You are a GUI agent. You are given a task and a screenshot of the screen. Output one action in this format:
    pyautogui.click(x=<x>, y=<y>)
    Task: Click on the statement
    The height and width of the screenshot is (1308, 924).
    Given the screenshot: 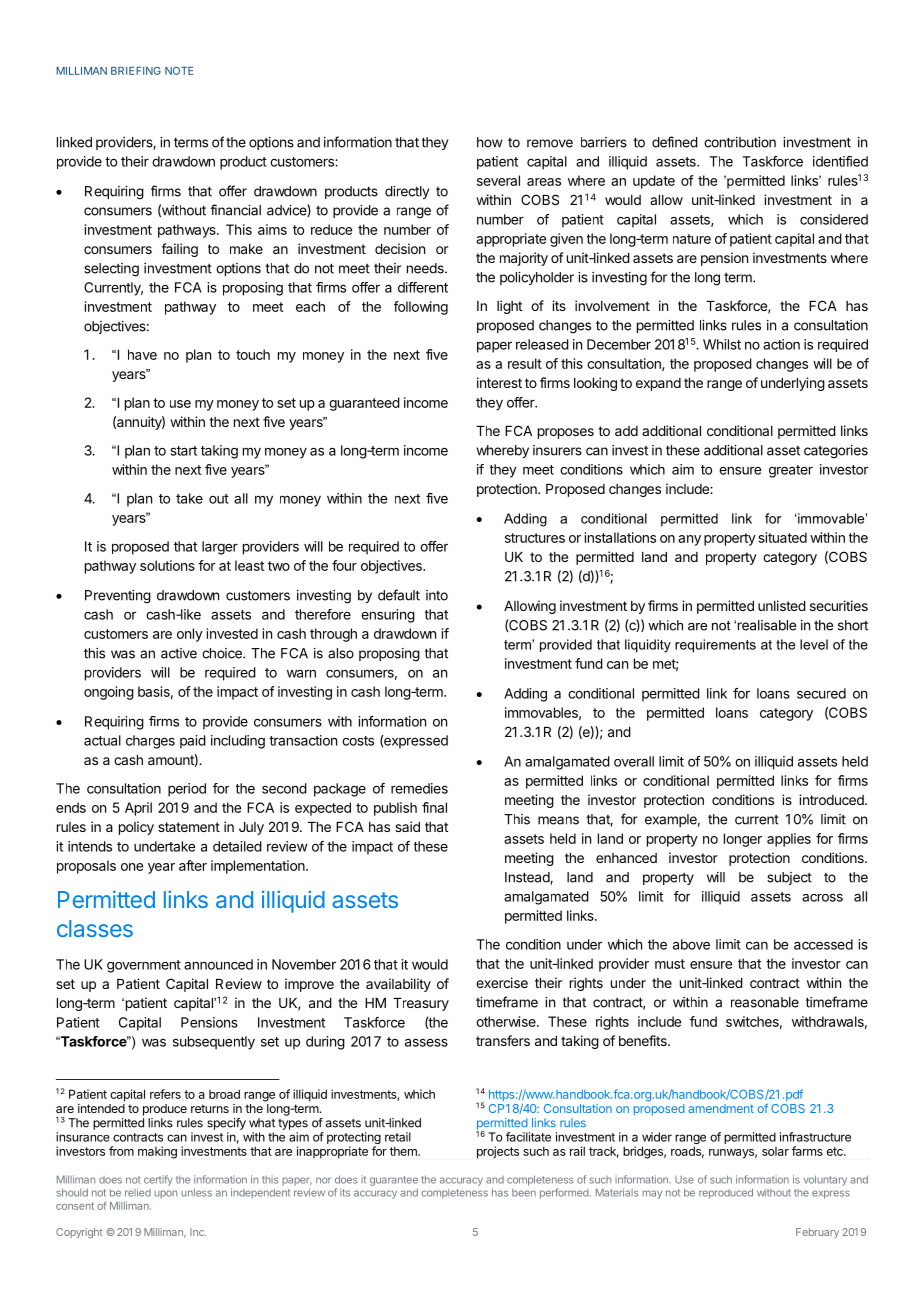 What is the action you would take?
    pyautogui.click(x=189, y=827)
